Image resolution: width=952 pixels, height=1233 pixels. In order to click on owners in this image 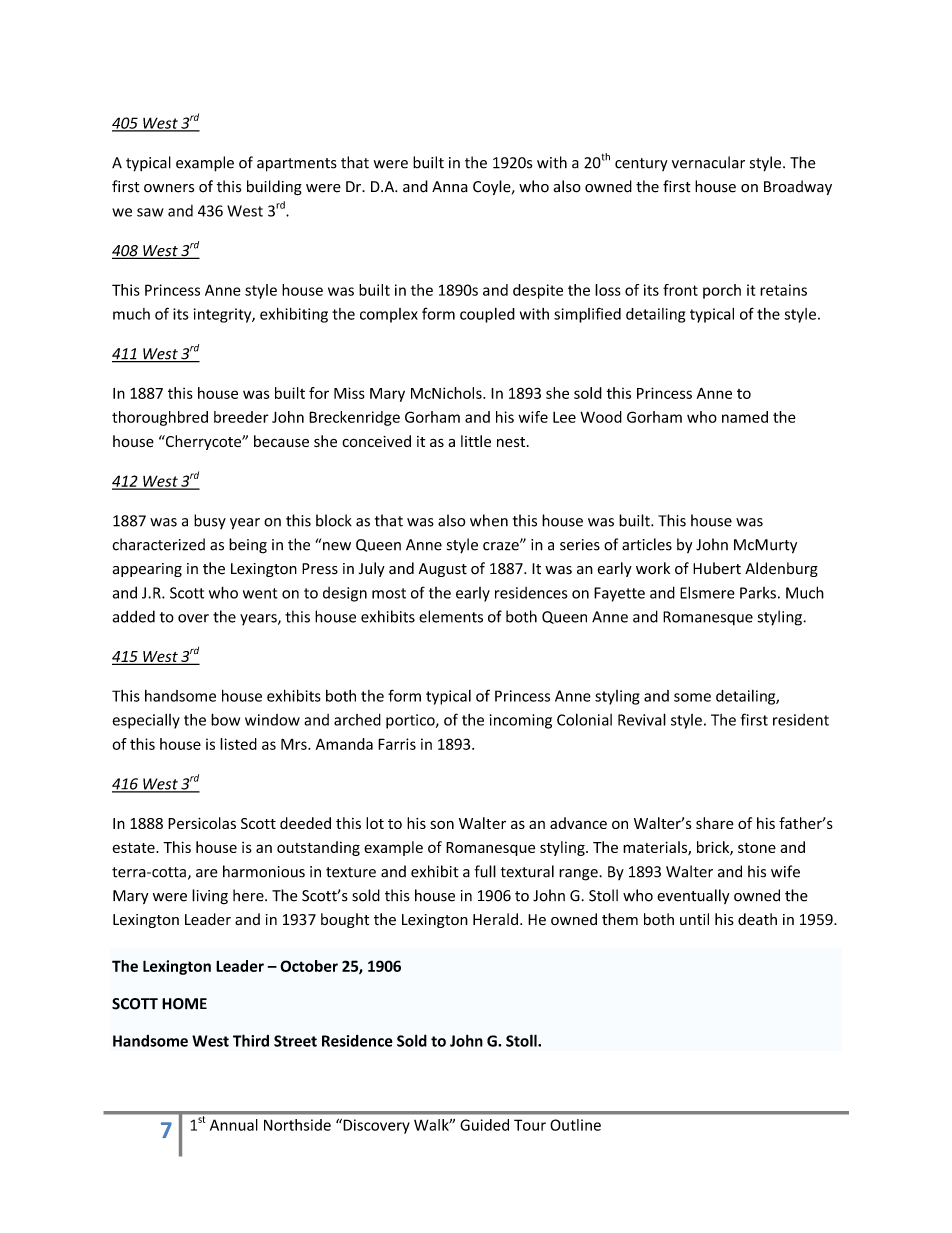, I will do `click(169, 188)`.
